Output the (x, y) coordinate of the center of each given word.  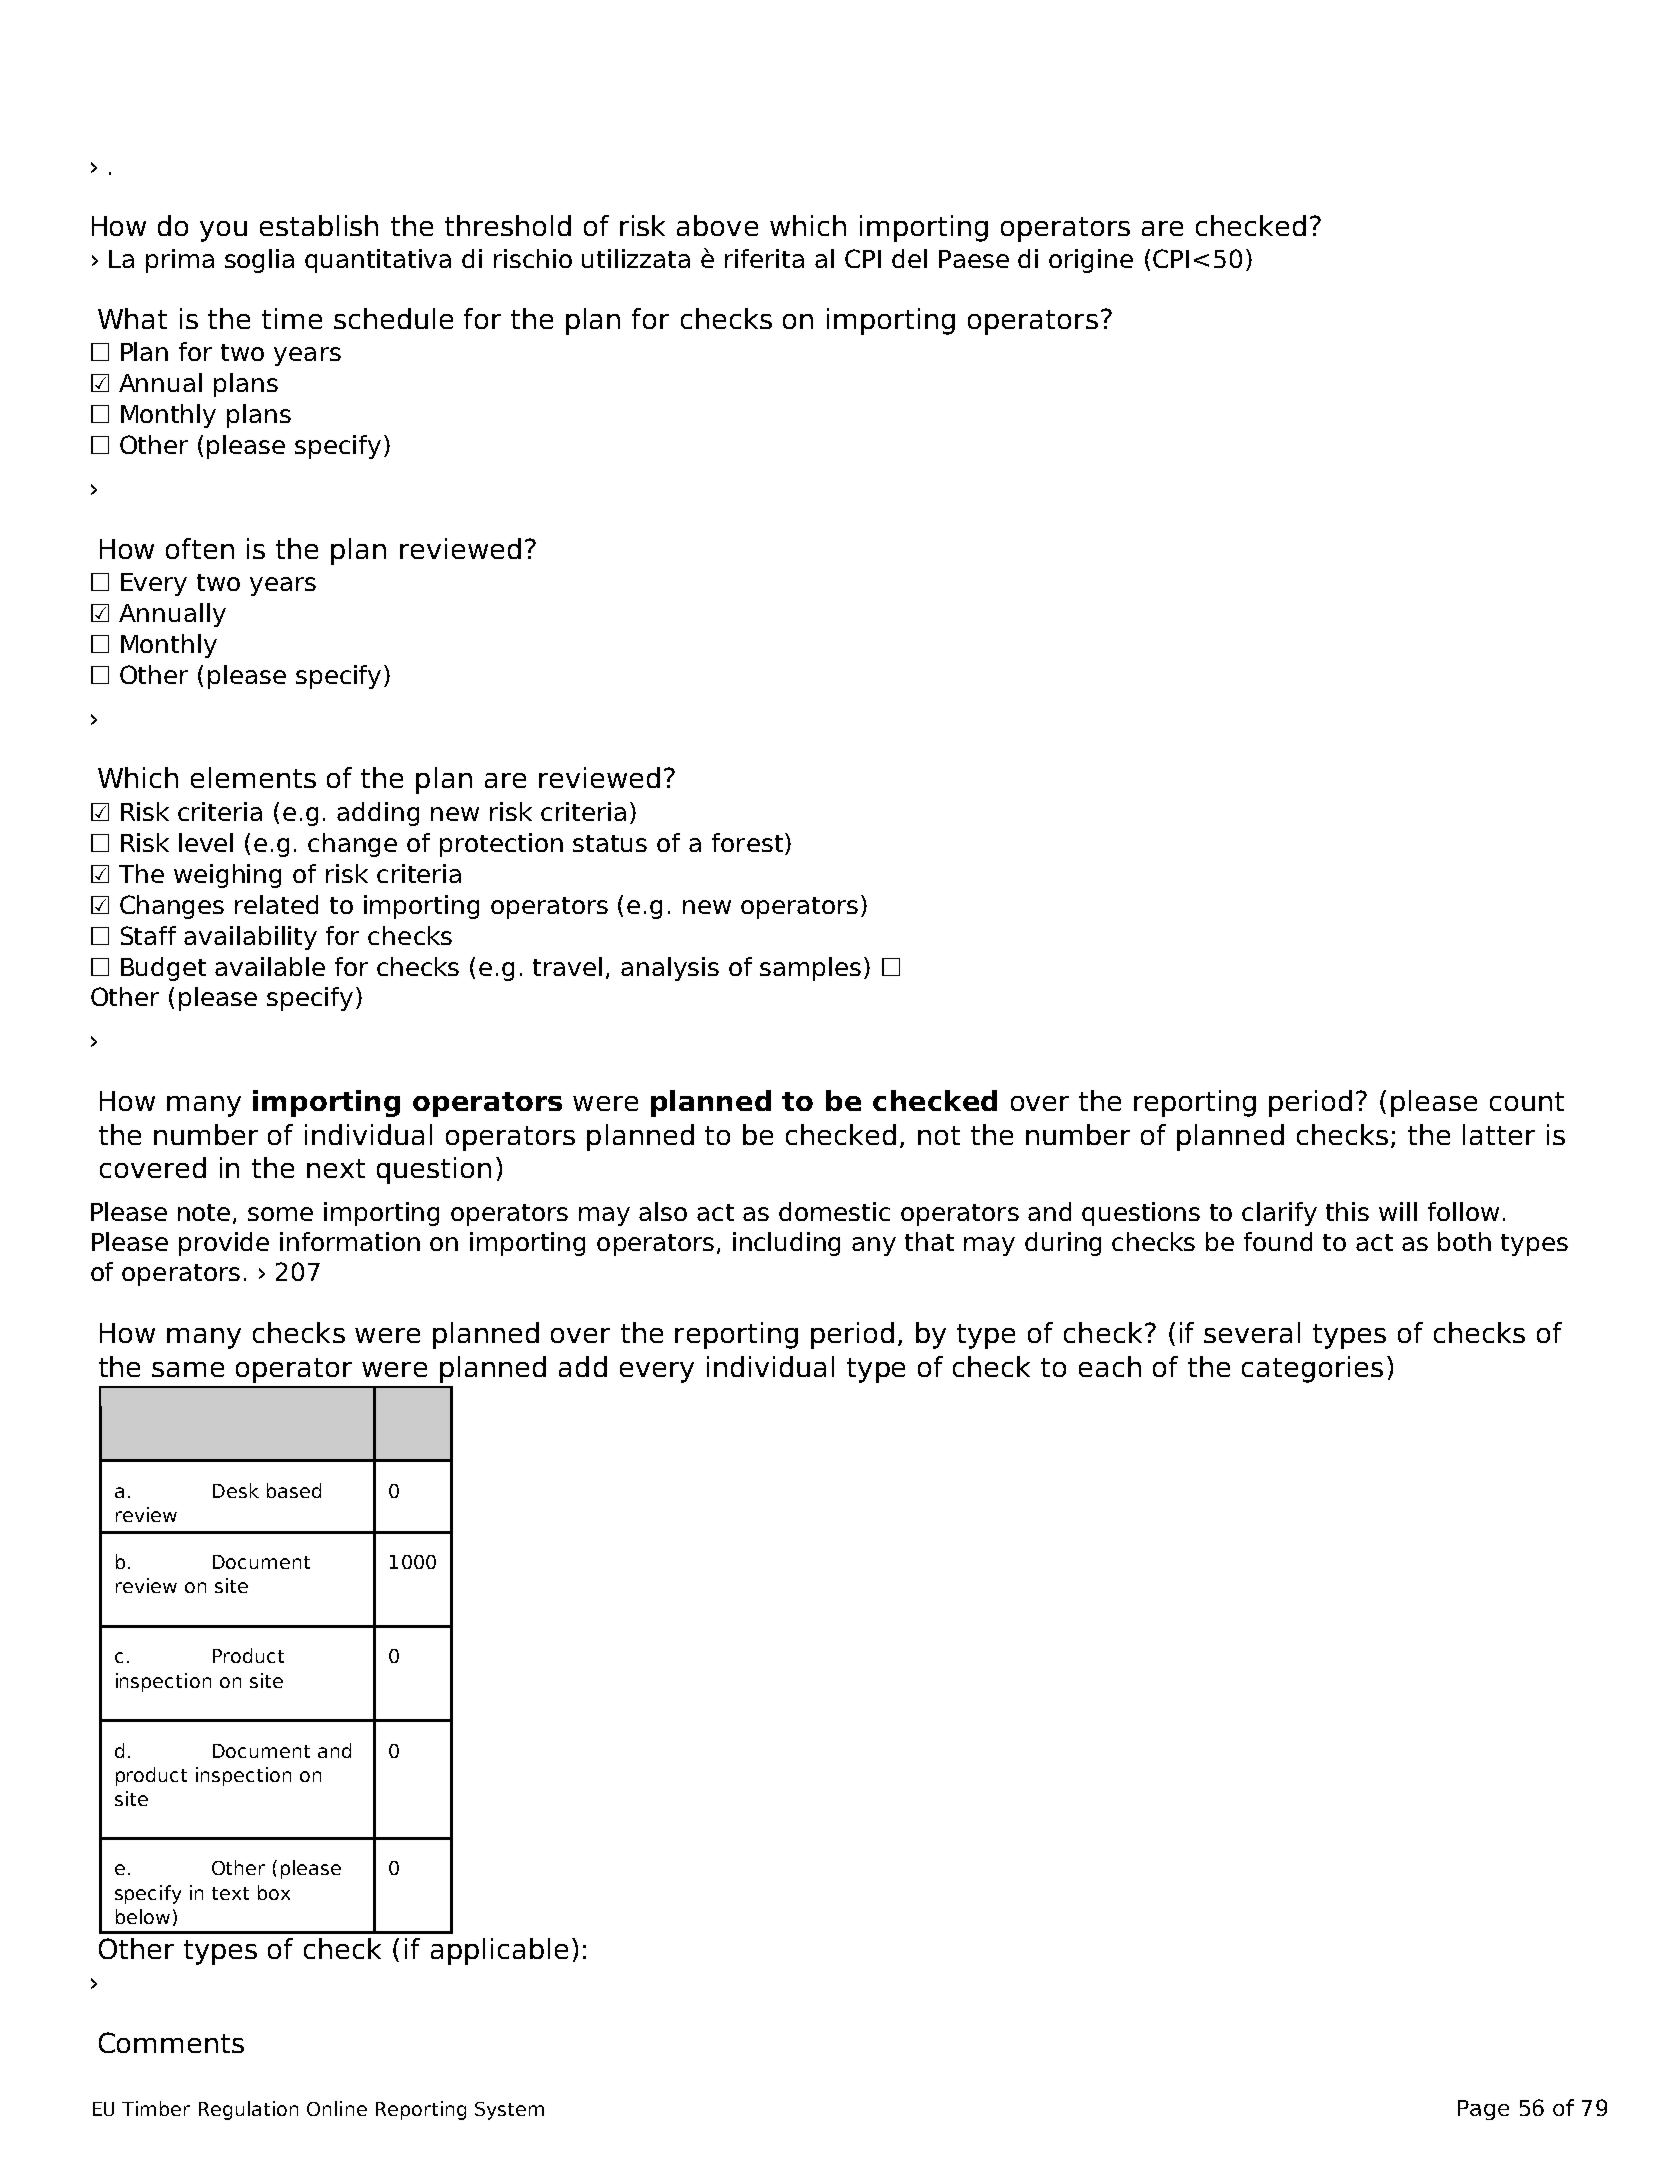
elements (253, 777)
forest (747, 842)
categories (1312, 1369)
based (294, 1490)
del (909, 258)
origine (1091, 261)
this (1347, 1211)
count (1527, 1101)
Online (337, 2108)
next (336, 1168)
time (292, 318)
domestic (834, 1211)
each (1110, 1366)
